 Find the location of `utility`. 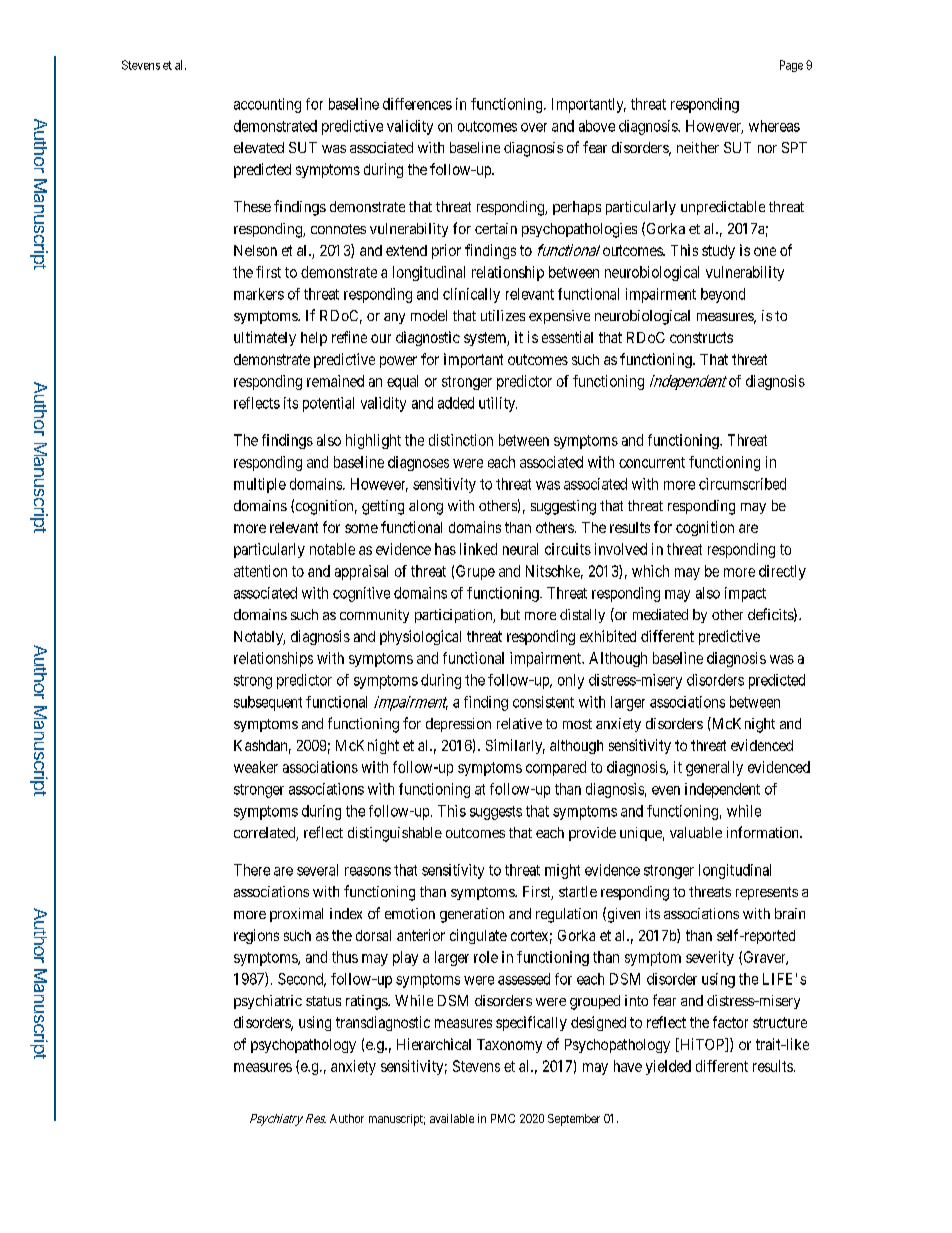

utility is located at coordinates (498, 404).
